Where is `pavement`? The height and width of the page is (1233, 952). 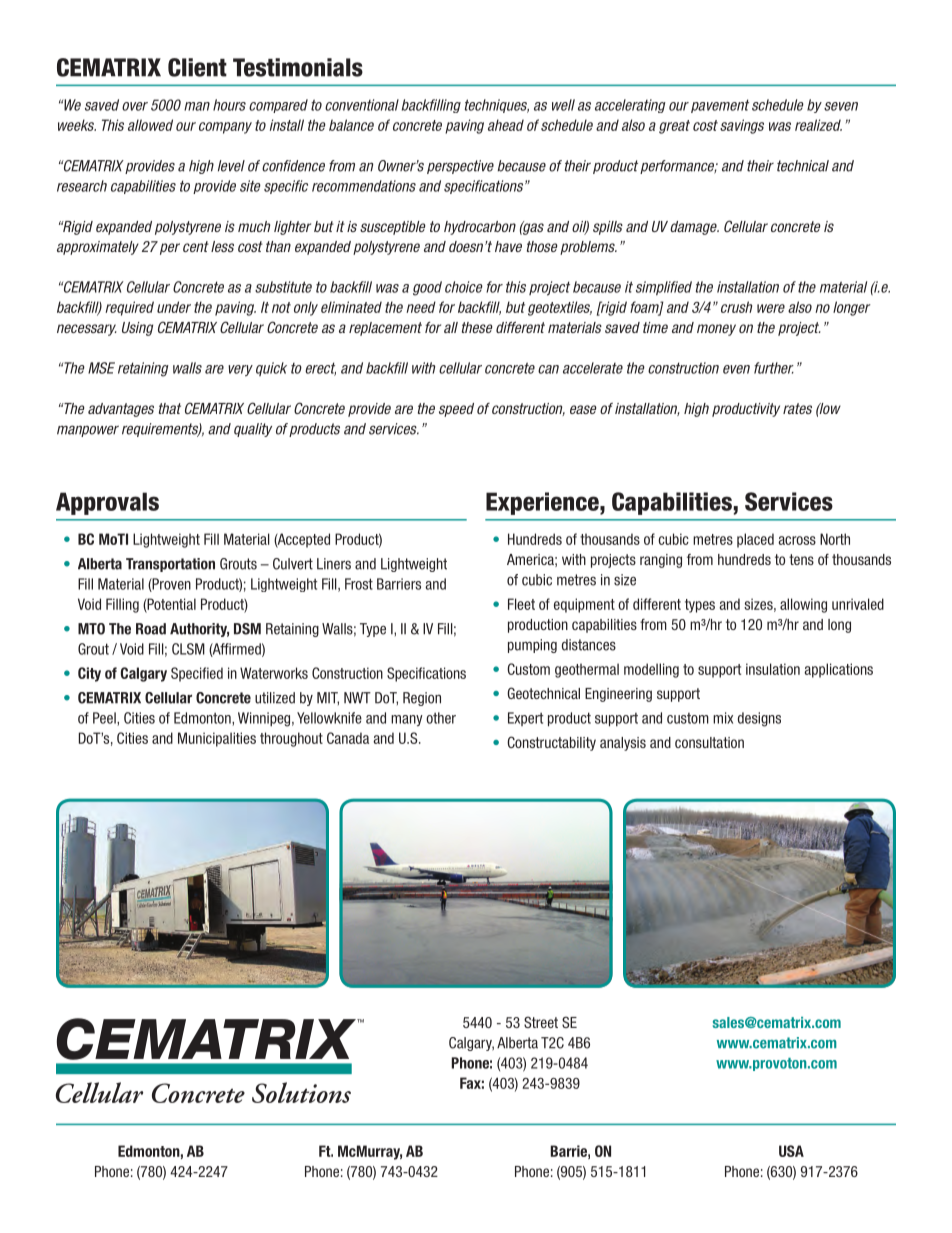 pavement is located at coordinates (720, 106).
